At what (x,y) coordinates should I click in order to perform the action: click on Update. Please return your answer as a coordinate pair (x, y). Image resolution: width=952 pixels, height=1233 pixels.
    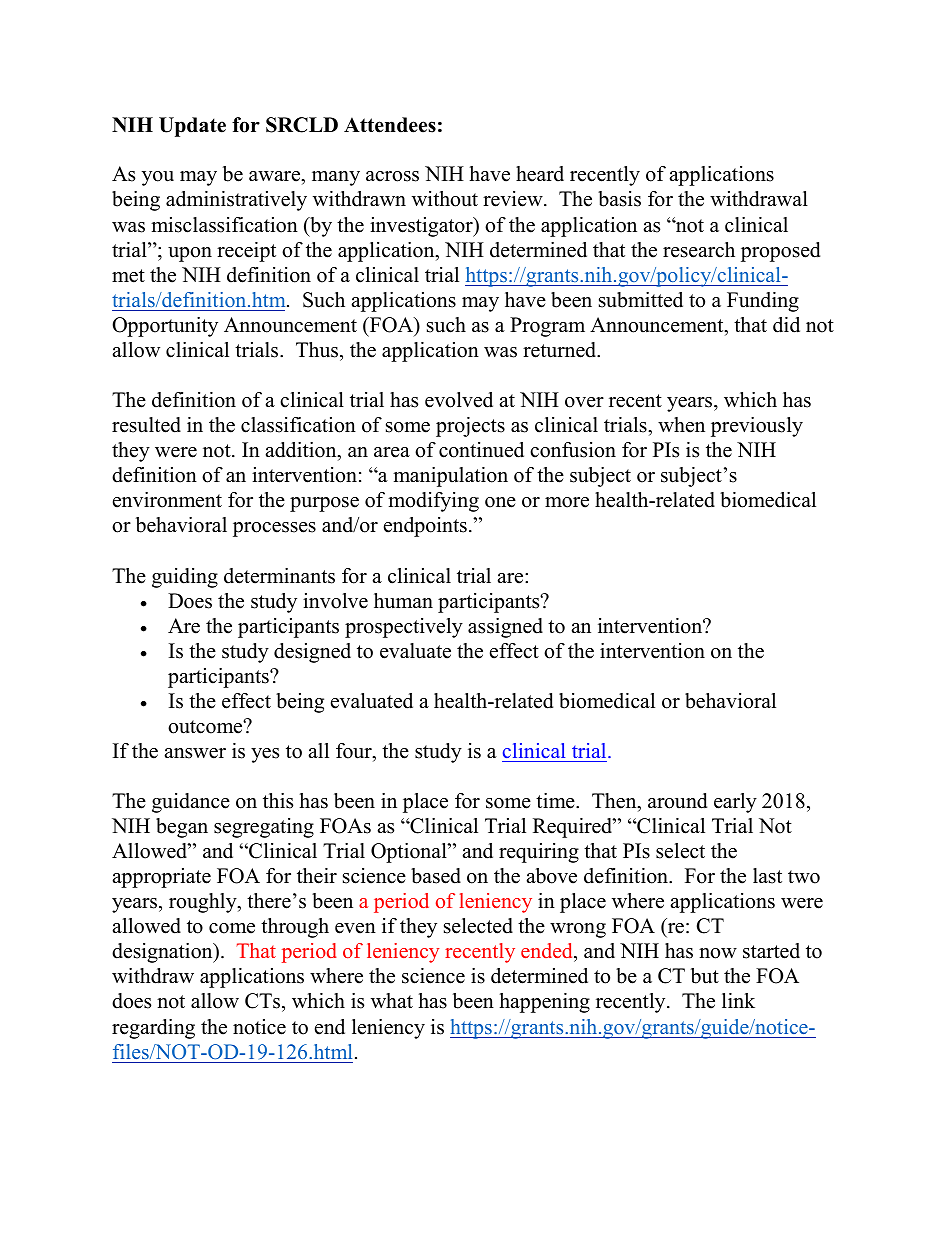
    Looking at the image, I should click on (192, 127).
